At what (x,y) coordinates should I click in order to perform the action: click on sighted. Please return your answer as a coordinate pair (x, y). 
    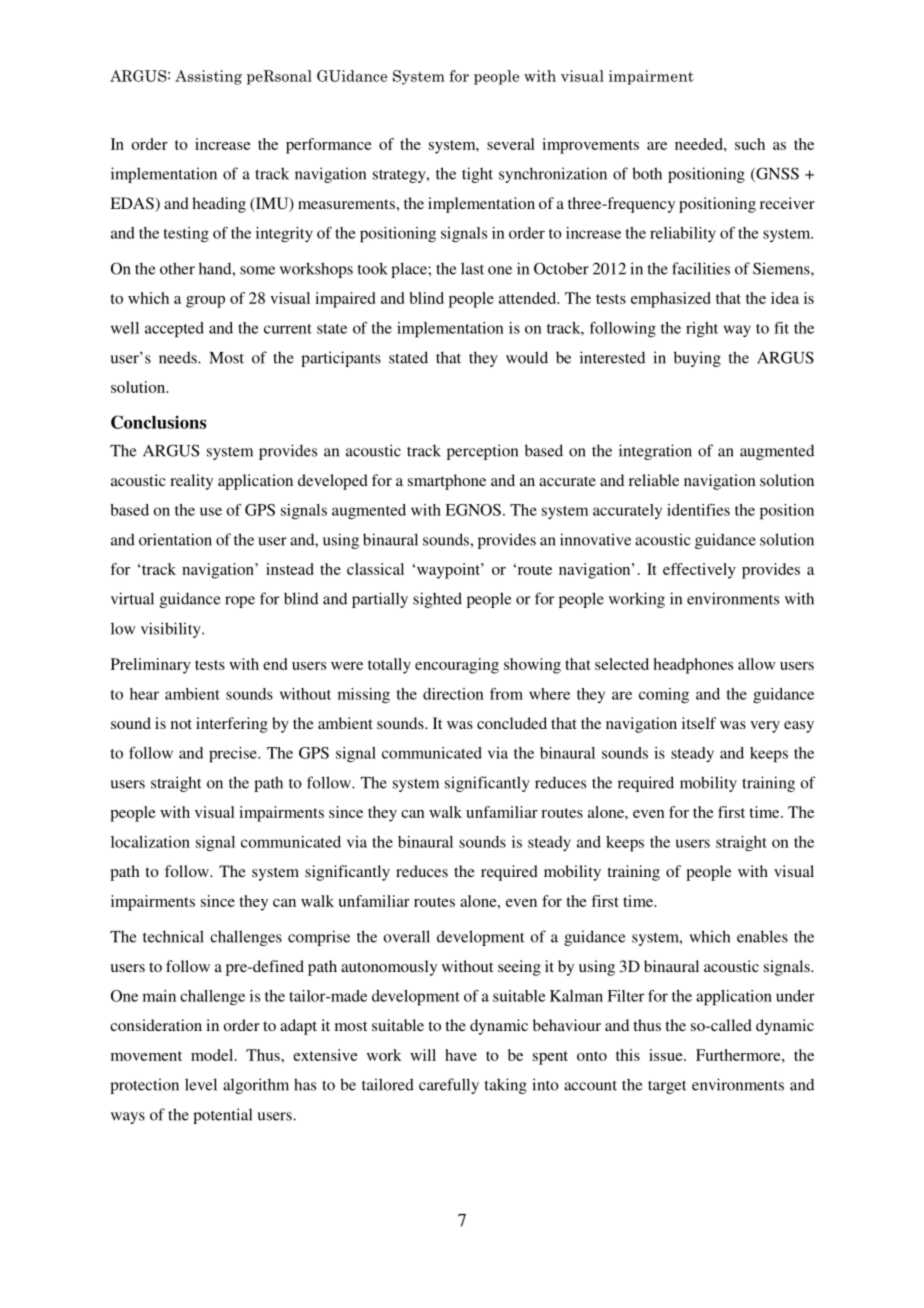
    Looking at the image, I should click on (437, 600).
